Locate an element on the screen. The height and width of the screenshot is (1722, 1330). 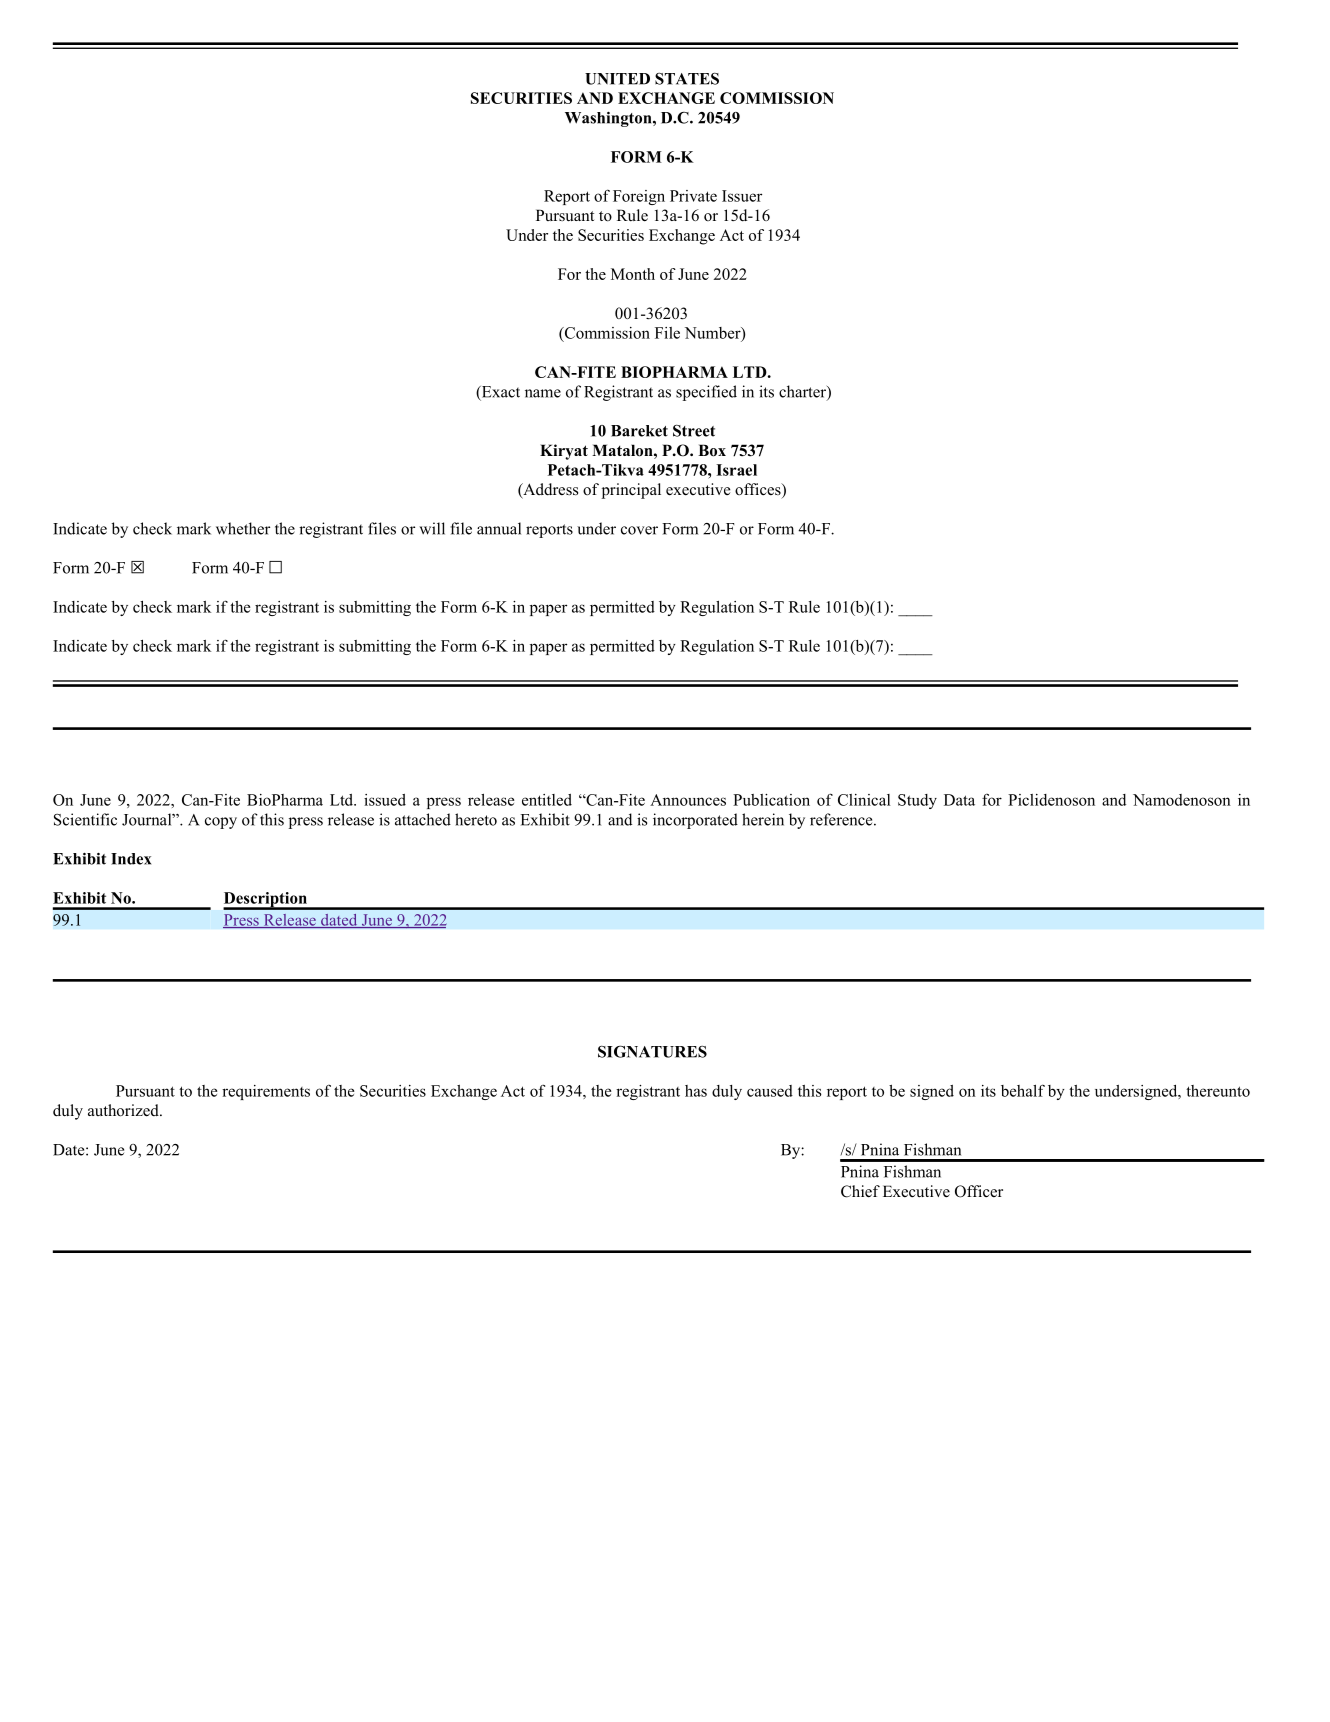
hereto is located at coordinates (476, 819).
